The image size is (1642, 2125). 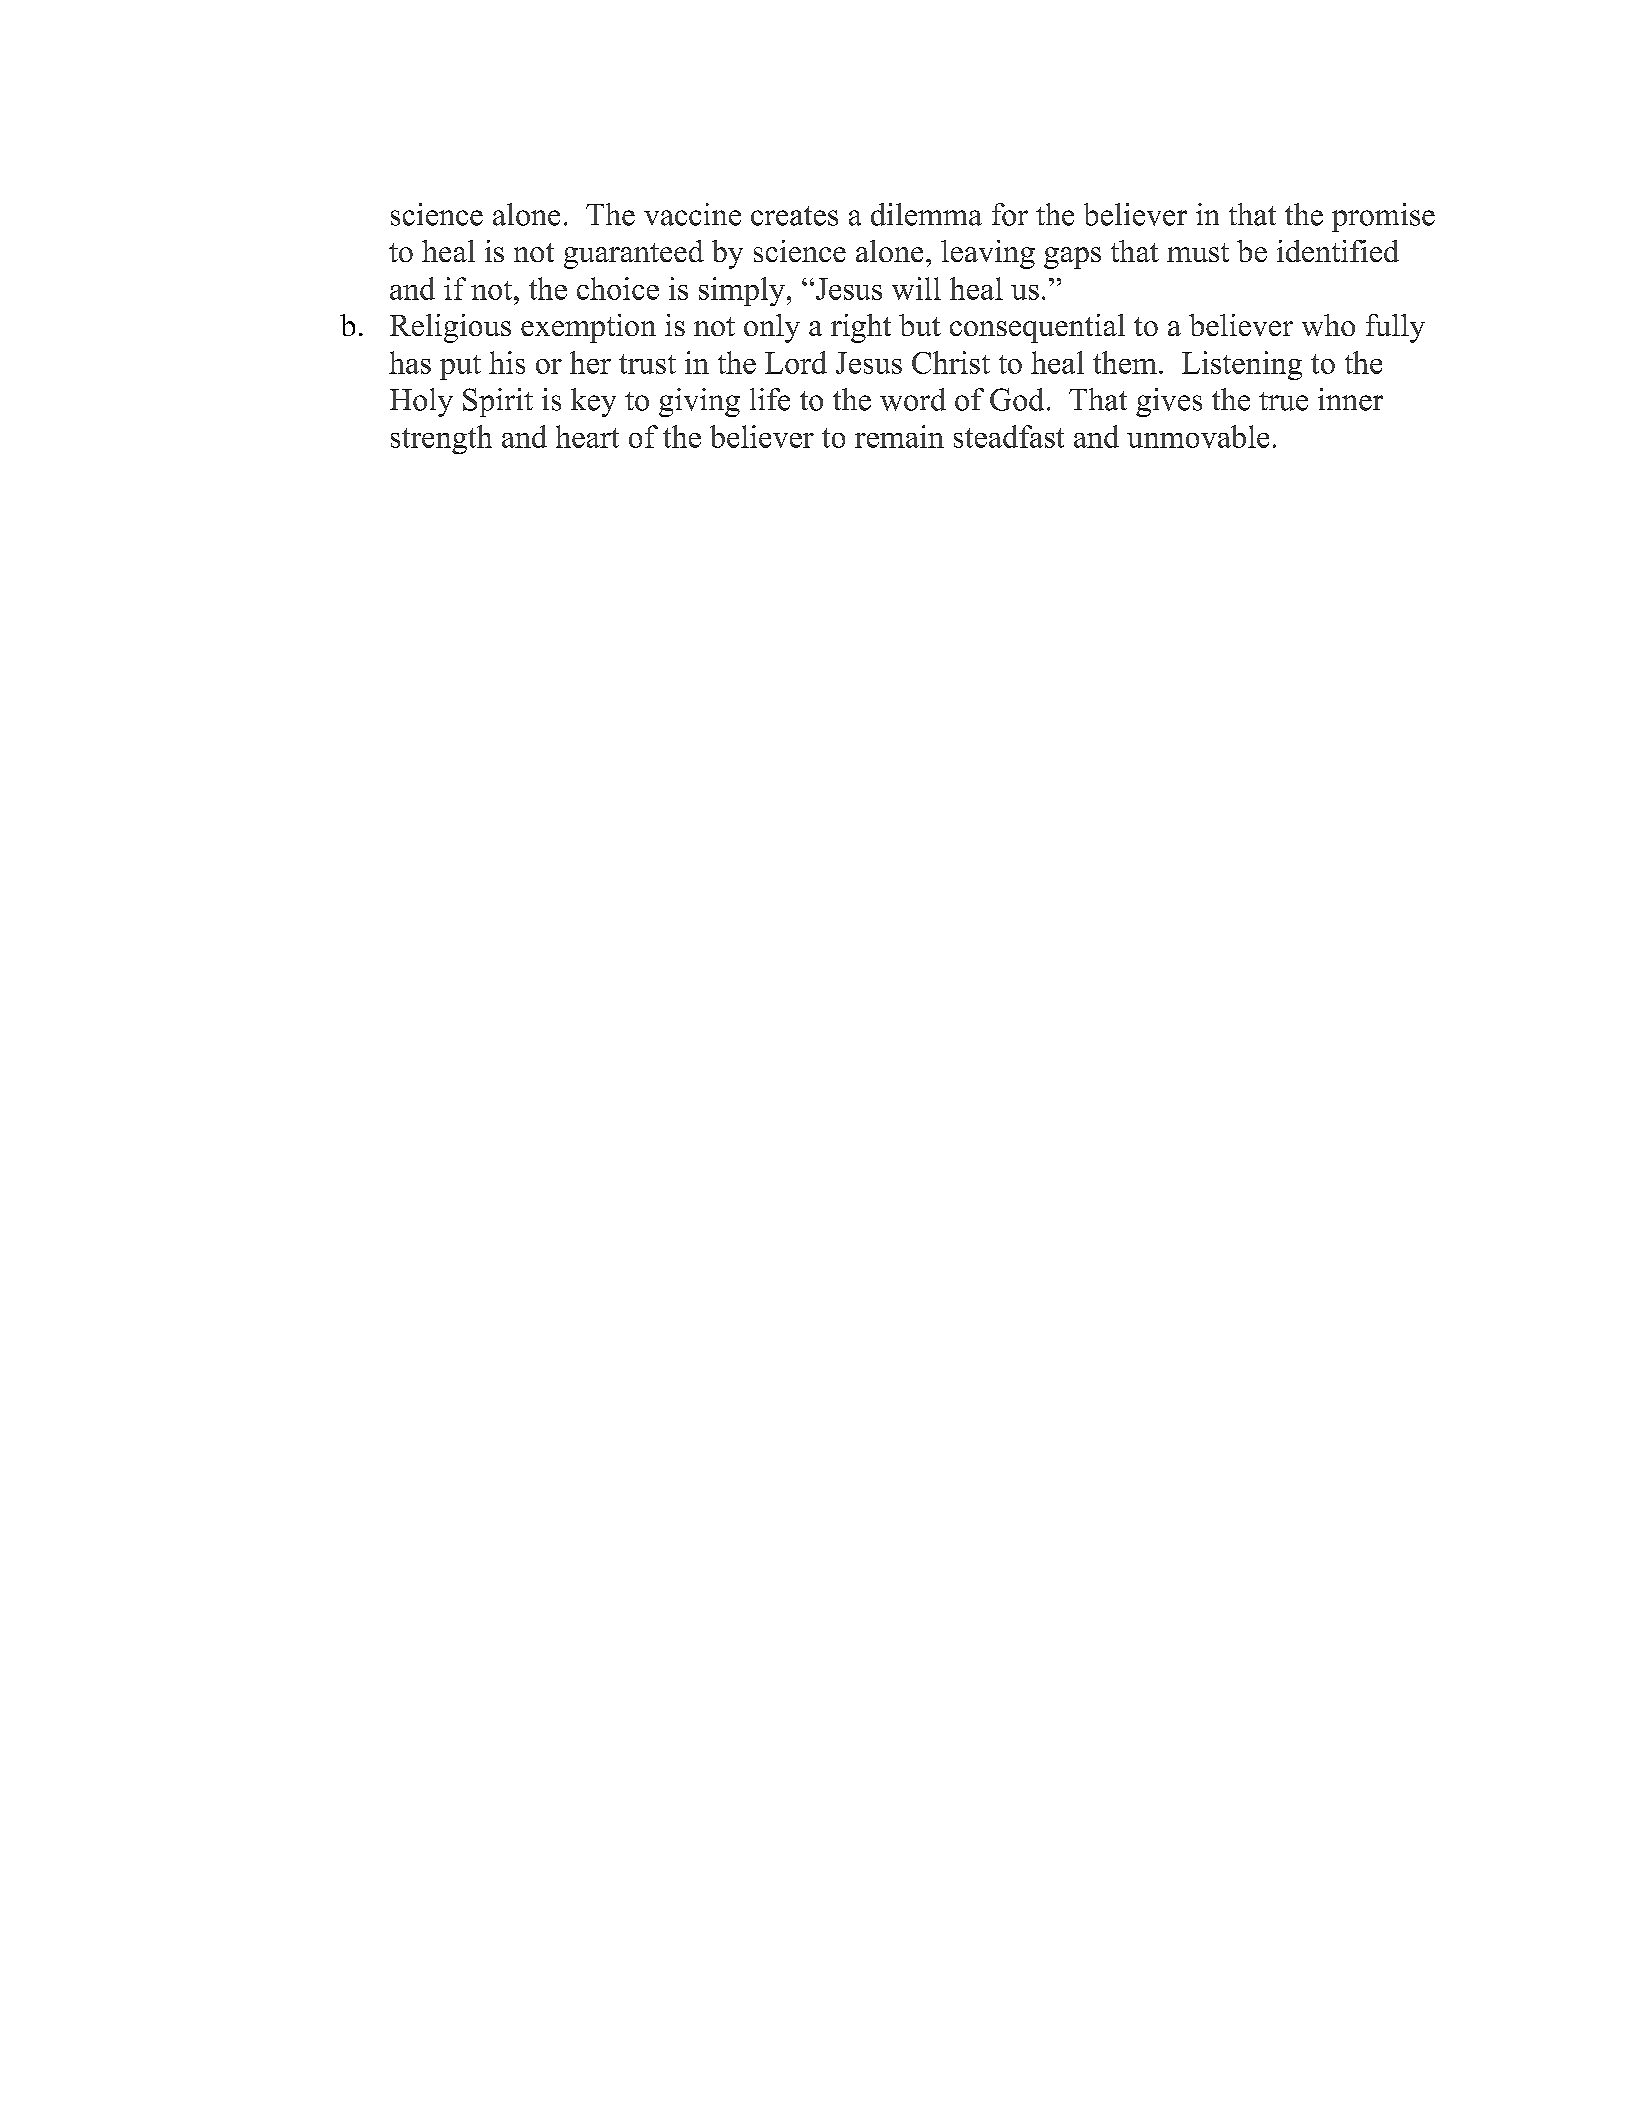 What do you see at coordinates (926, 214) in the screenshot?
I see `dilemma` at bounding box center [926, 214].
